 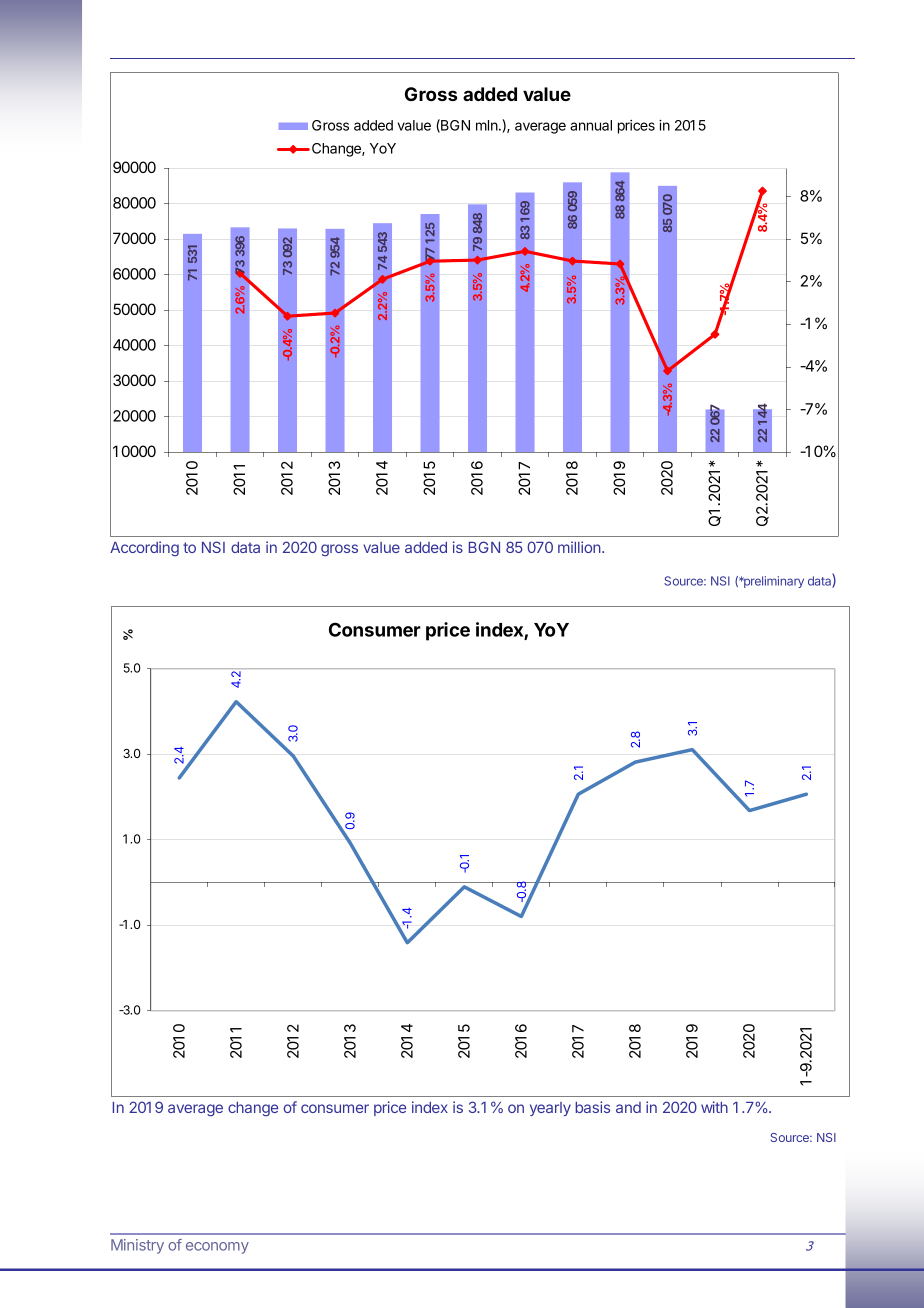 What do you see at coordinates (137, 1246) in the document?
I see `Ministry` at bounding box center [137, 1246].
